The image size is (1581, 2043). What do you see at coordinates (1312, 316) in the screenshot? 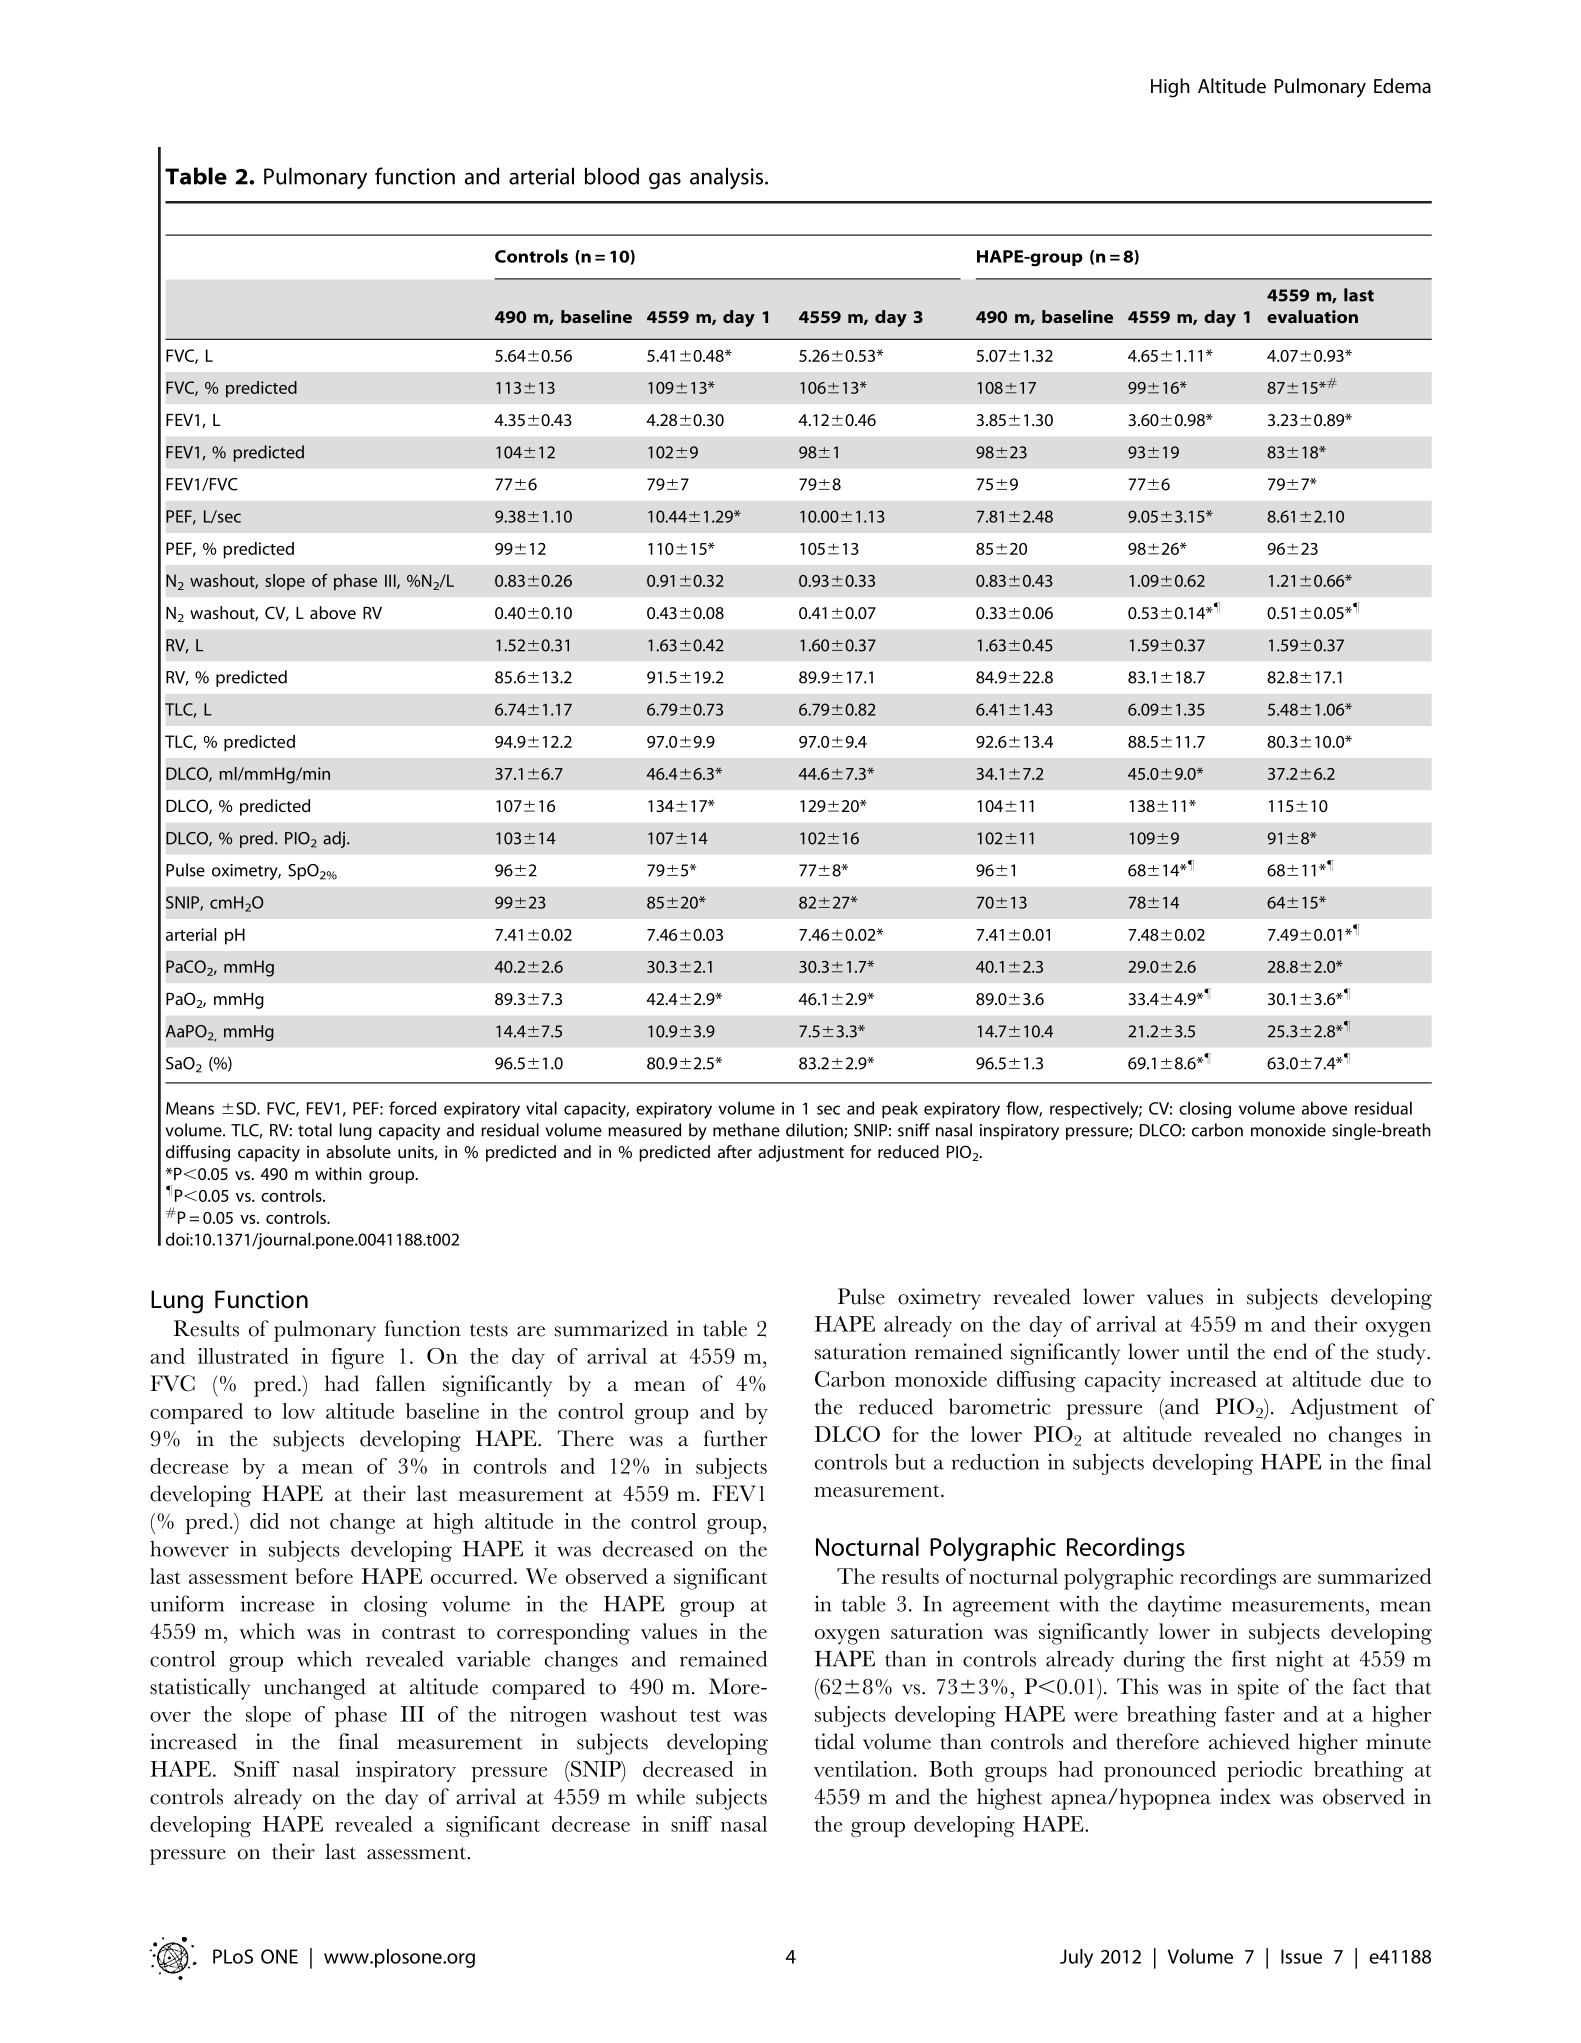
I see `evaluation` at bounding box center [1312, 316].
